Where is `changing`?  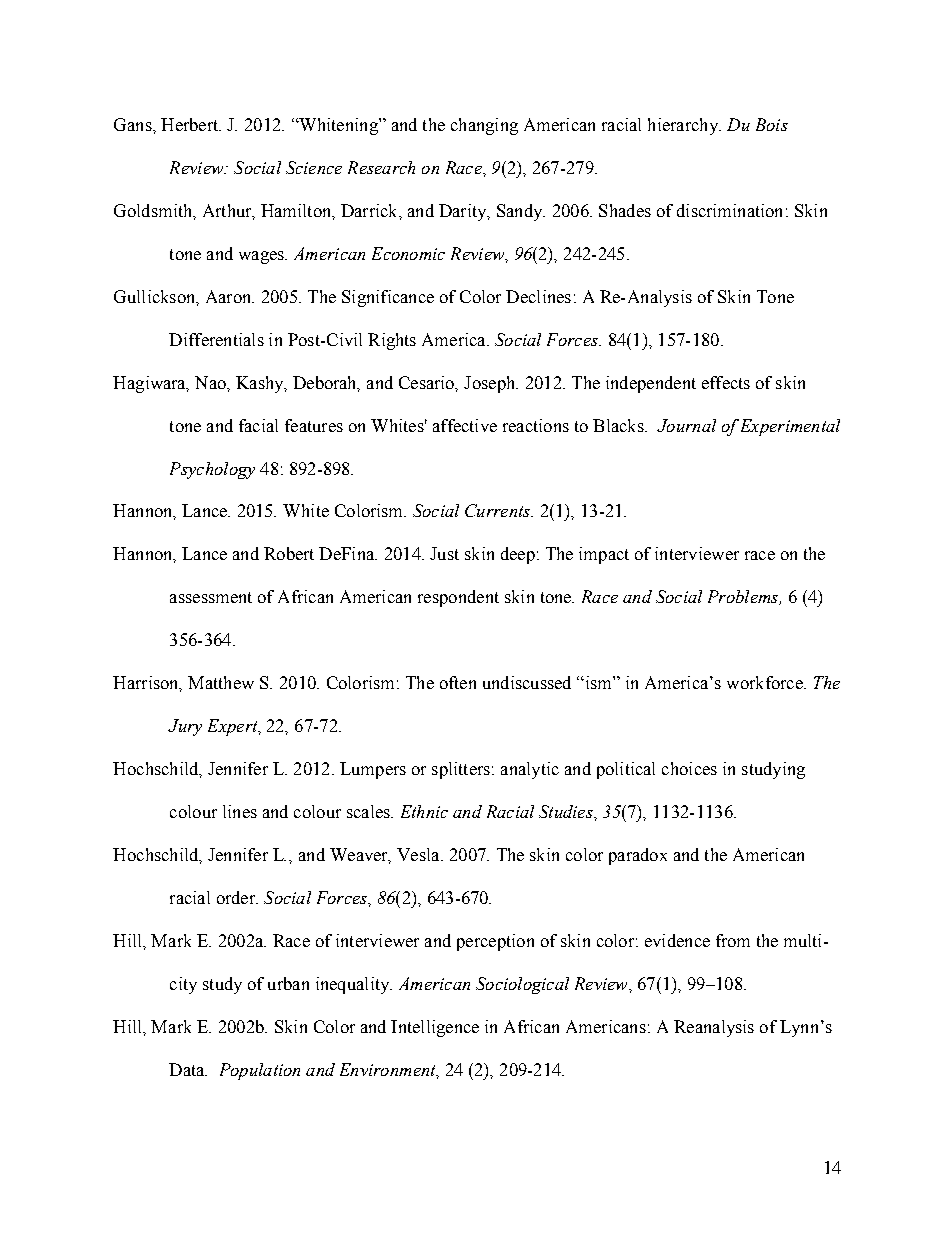
changing is located at coordinates (484, 126).
